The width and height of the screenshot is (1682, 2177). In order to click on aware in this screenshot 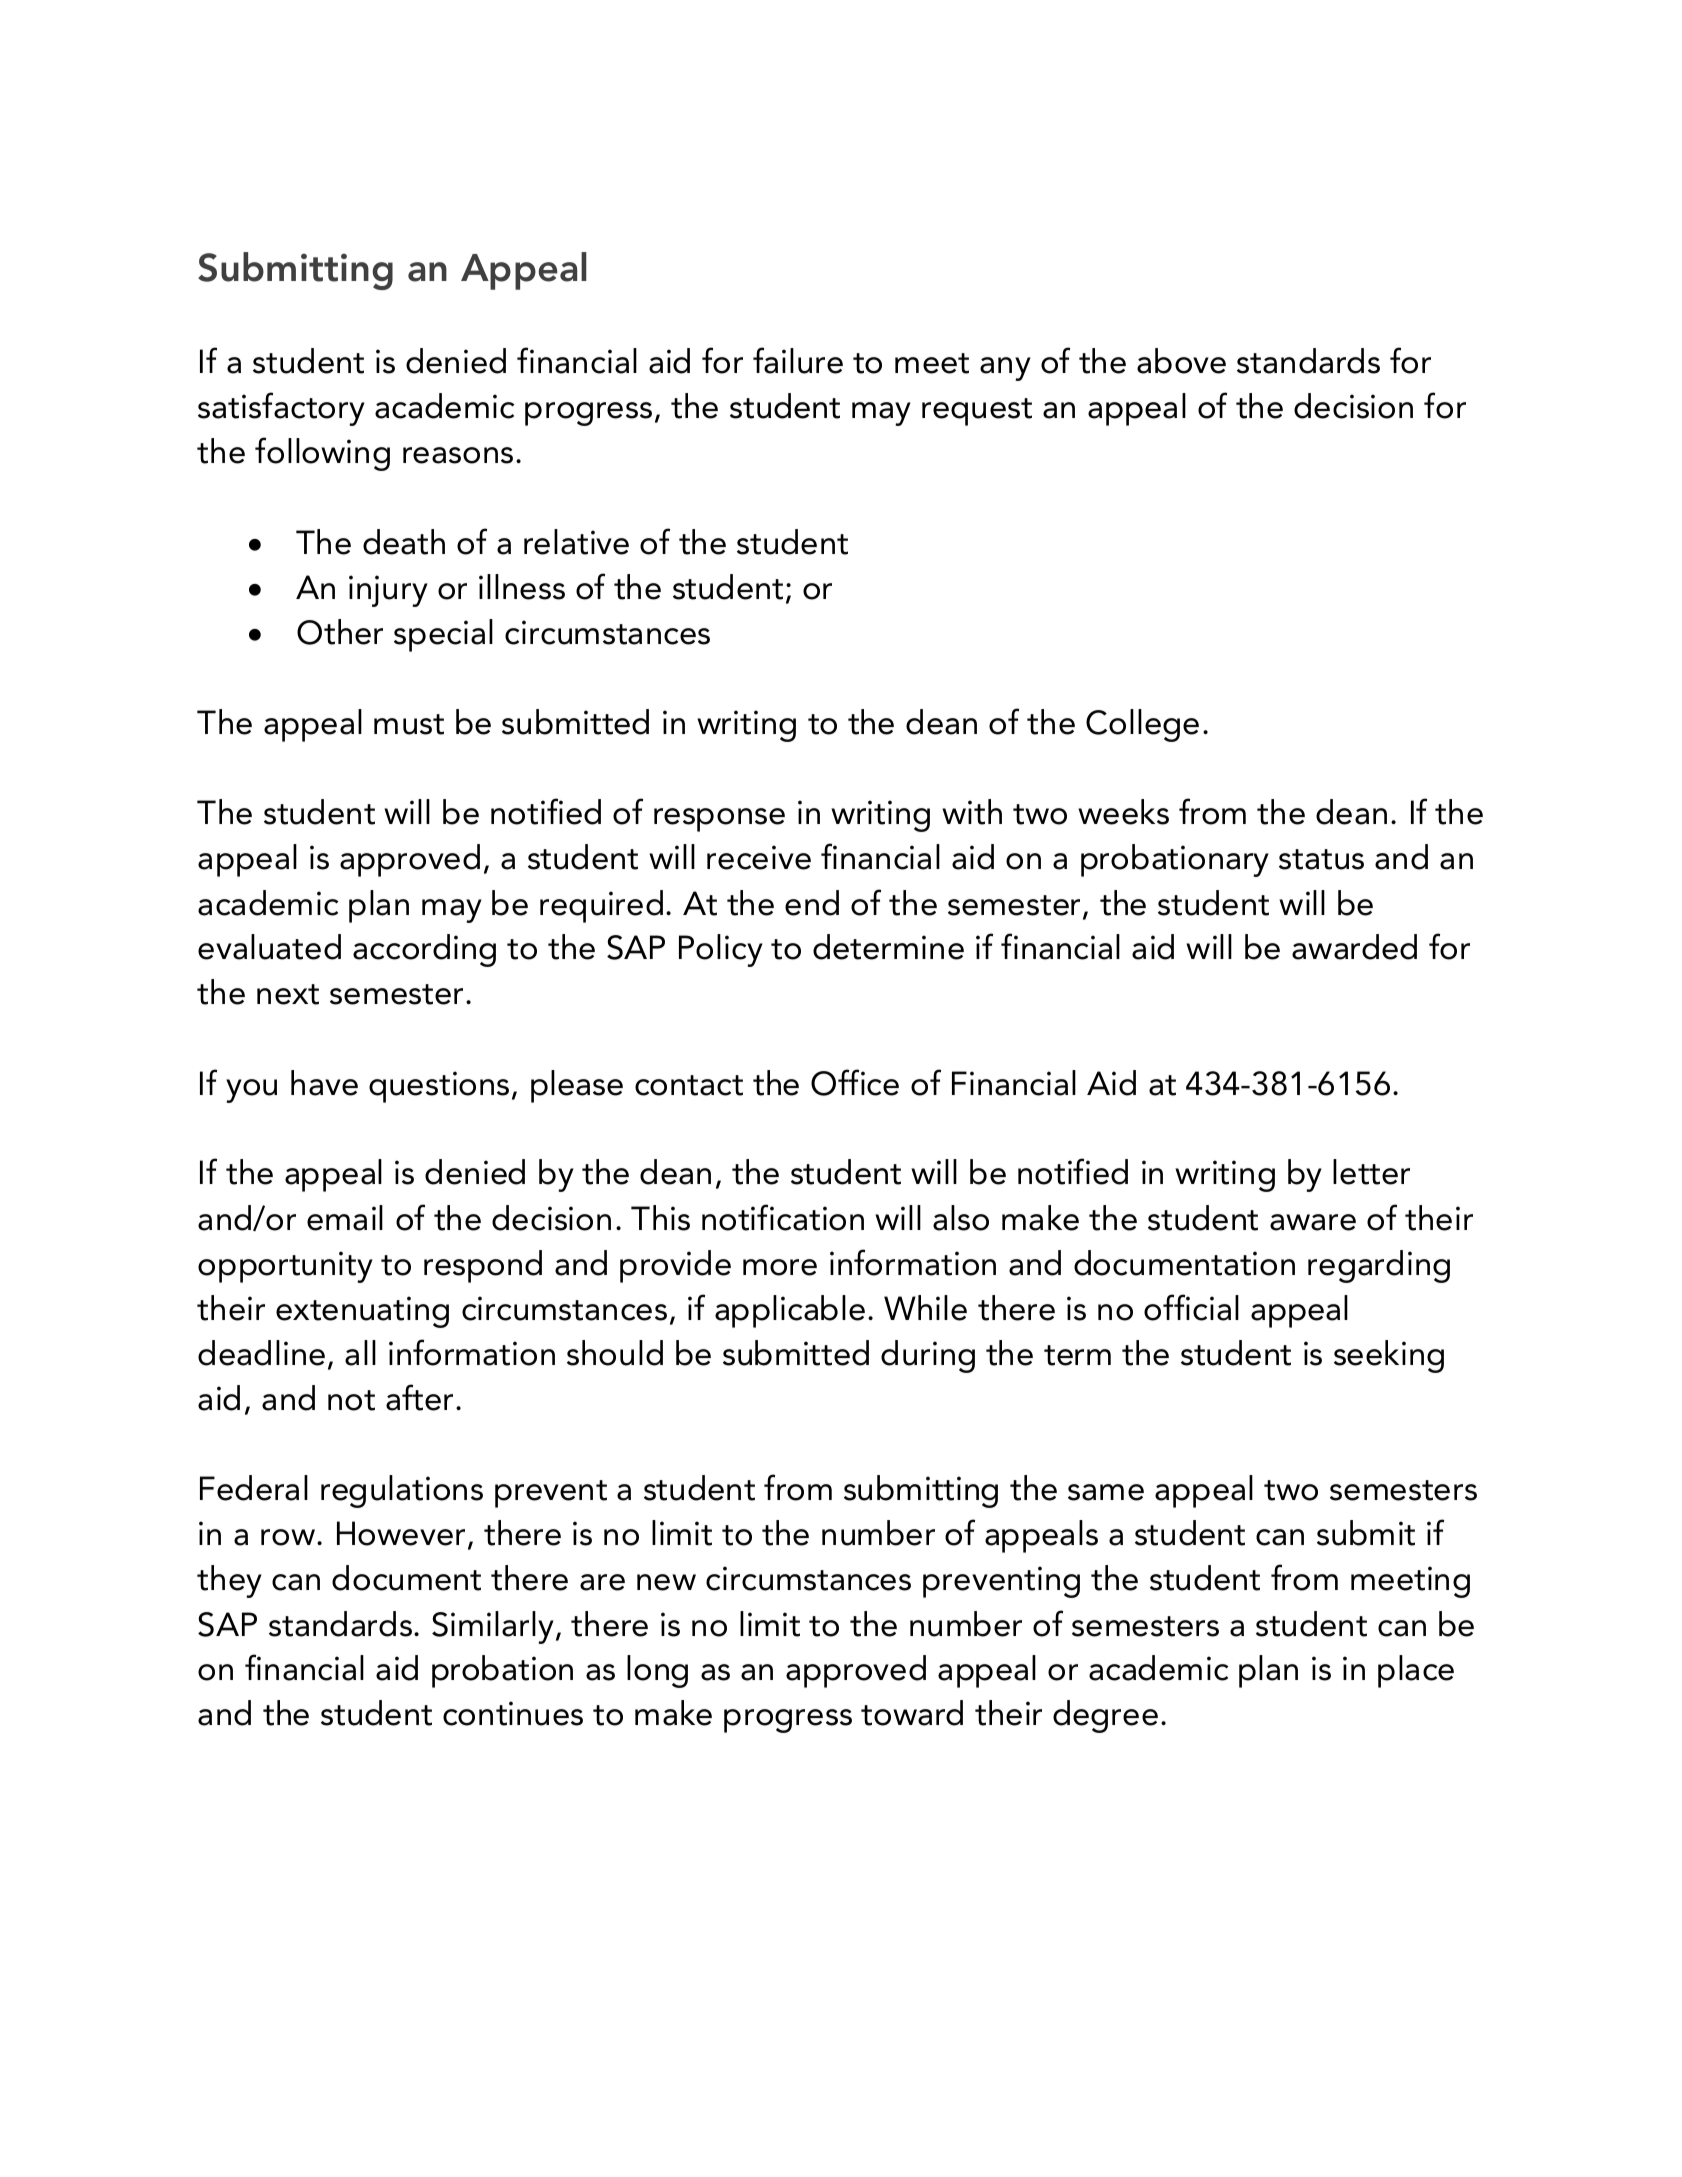, I will do `click(1313, 1222)`.
